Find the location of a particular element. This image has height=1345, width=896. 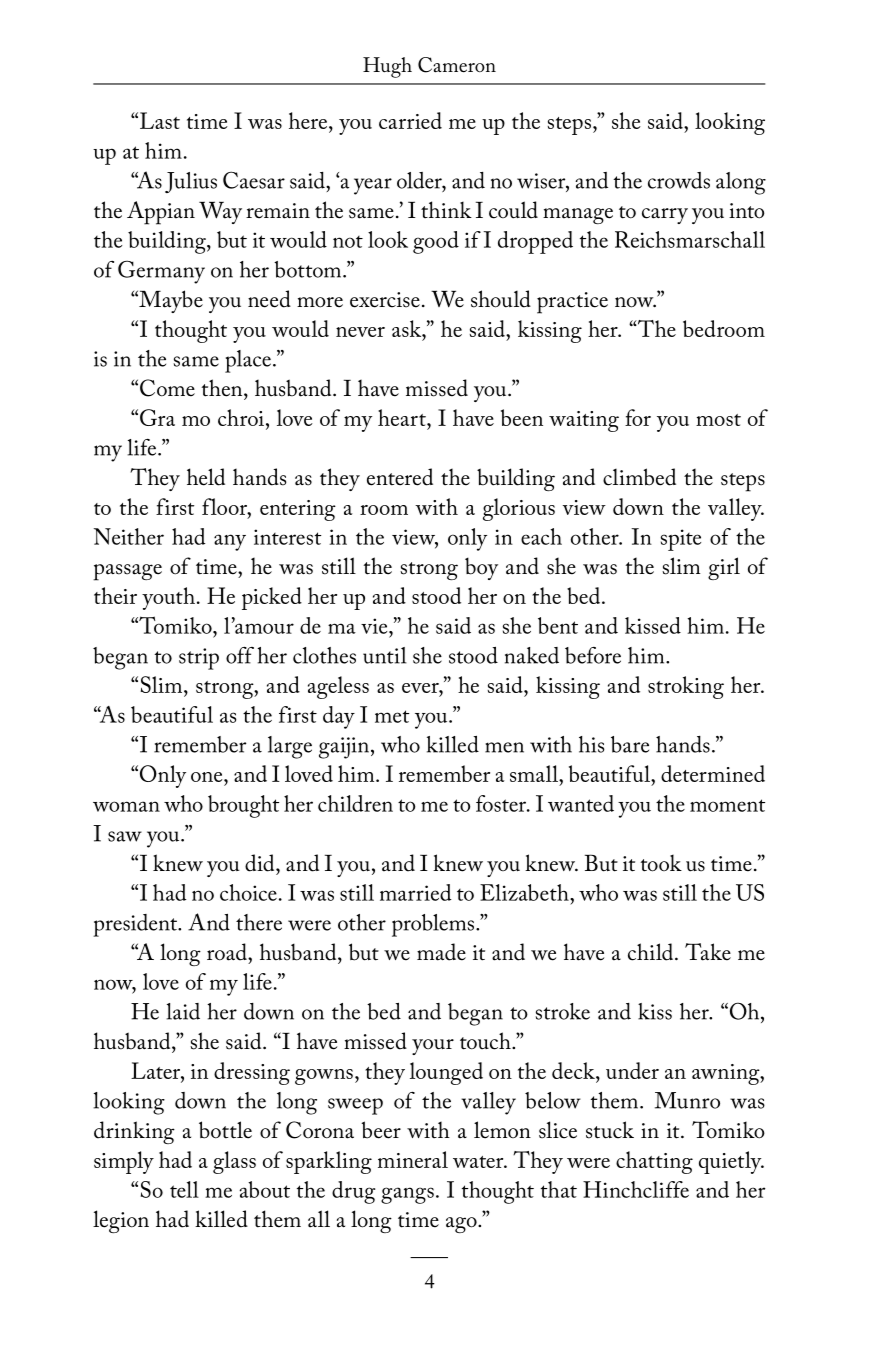

floor is located at coordinates (225, 506).
